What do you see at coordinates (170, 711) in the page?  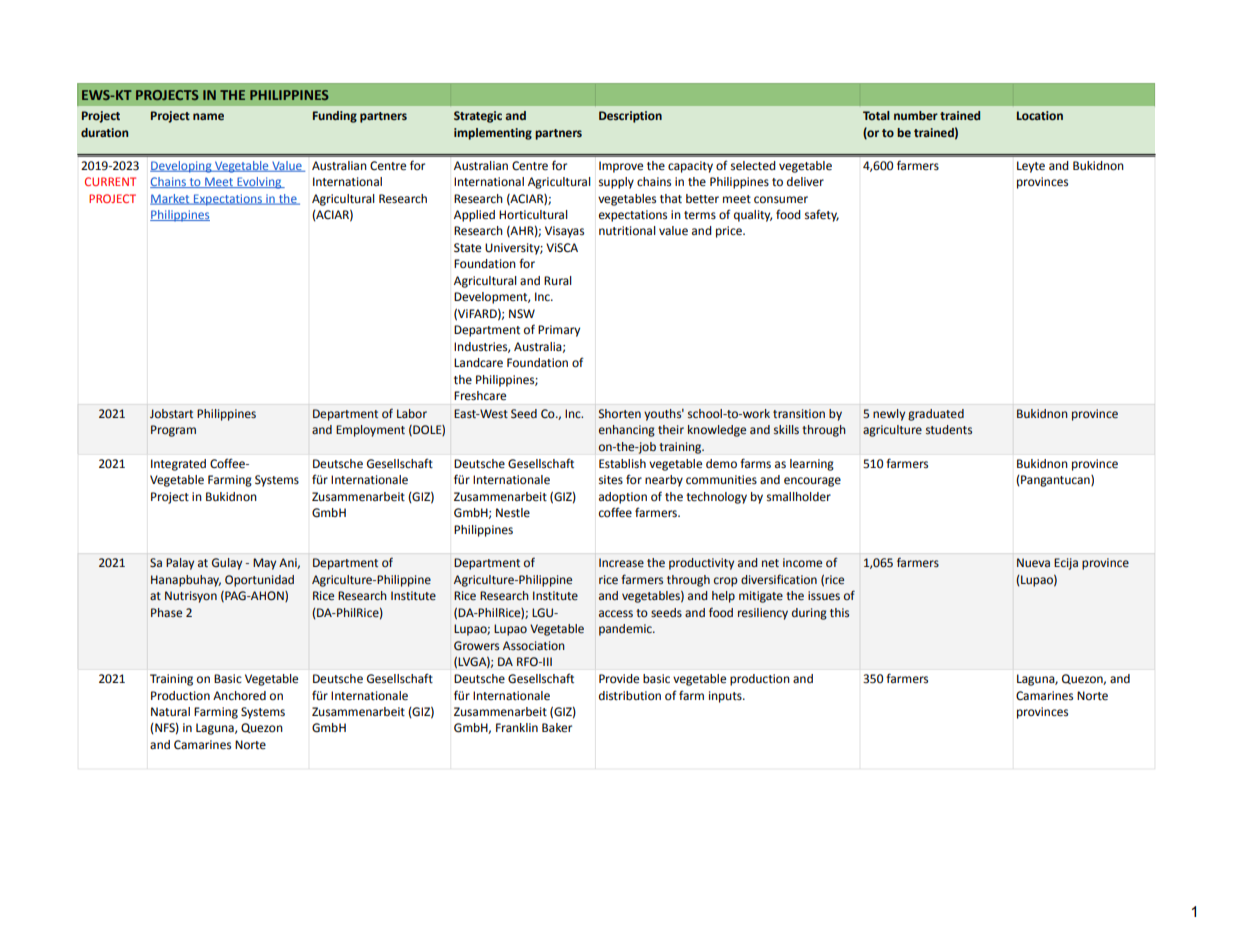 I see `Natural` at bounding box center [170, 711].
